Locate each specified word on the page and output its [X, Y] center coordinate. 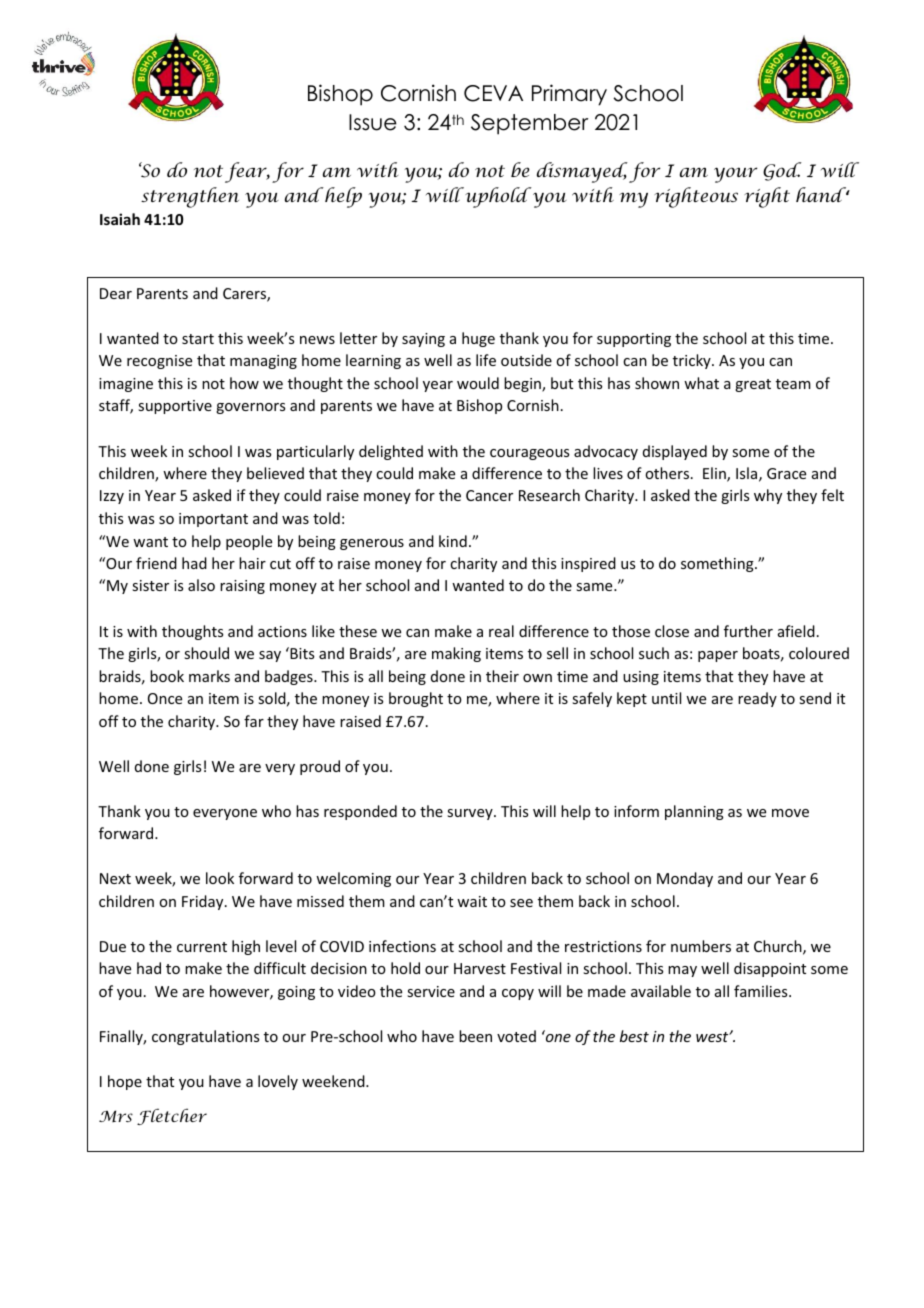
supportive [175, 407]
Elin [715, 474]
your [735, 175]
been [475, 1036]
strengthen [190, 197]
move [790, 813]
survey [471, 814]
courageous [529, 454]
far [254, 721]
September [529, 124]
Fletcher [172, 1117]
